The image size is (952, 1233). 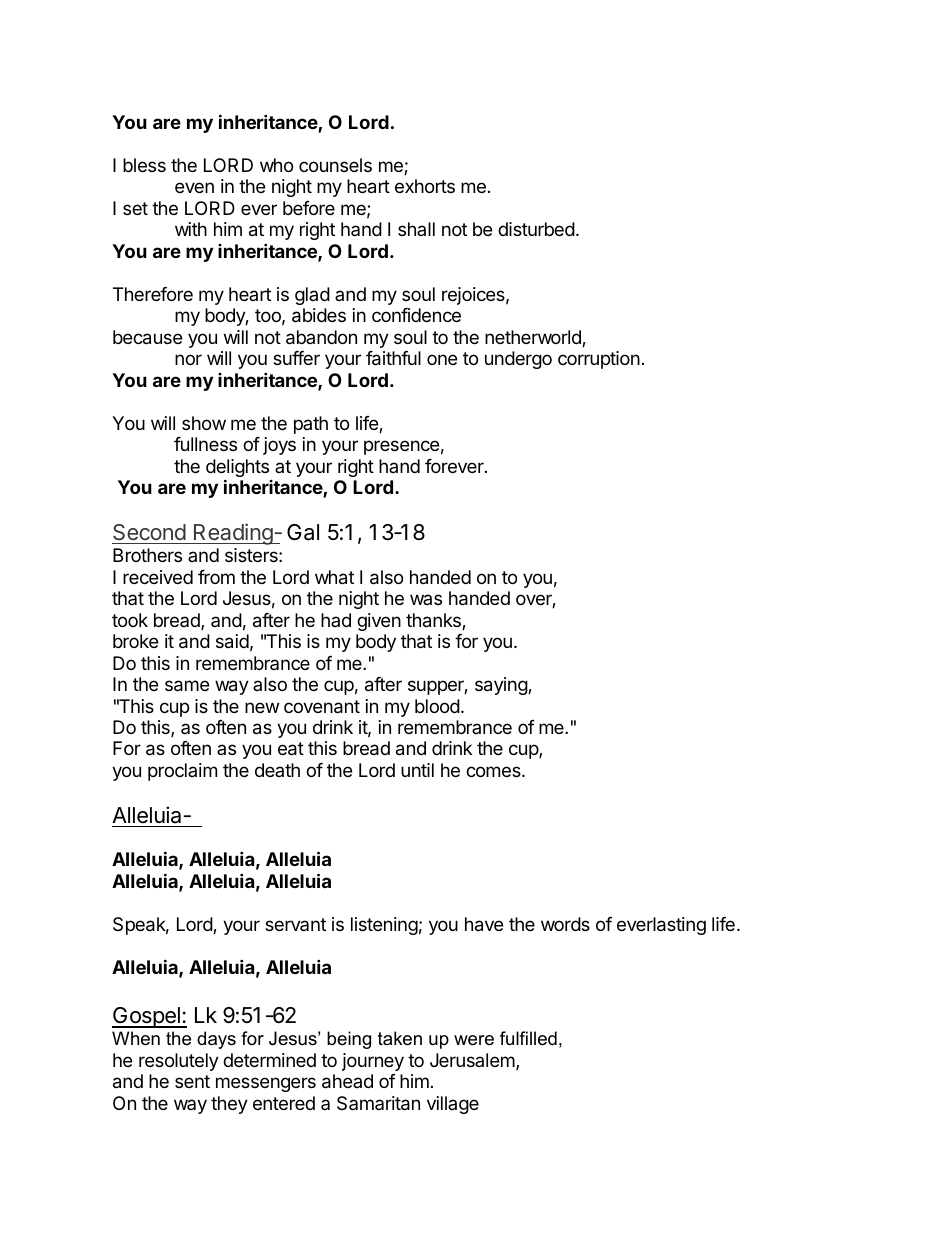 I want to click on journey, so click(x=373, y=1062).
